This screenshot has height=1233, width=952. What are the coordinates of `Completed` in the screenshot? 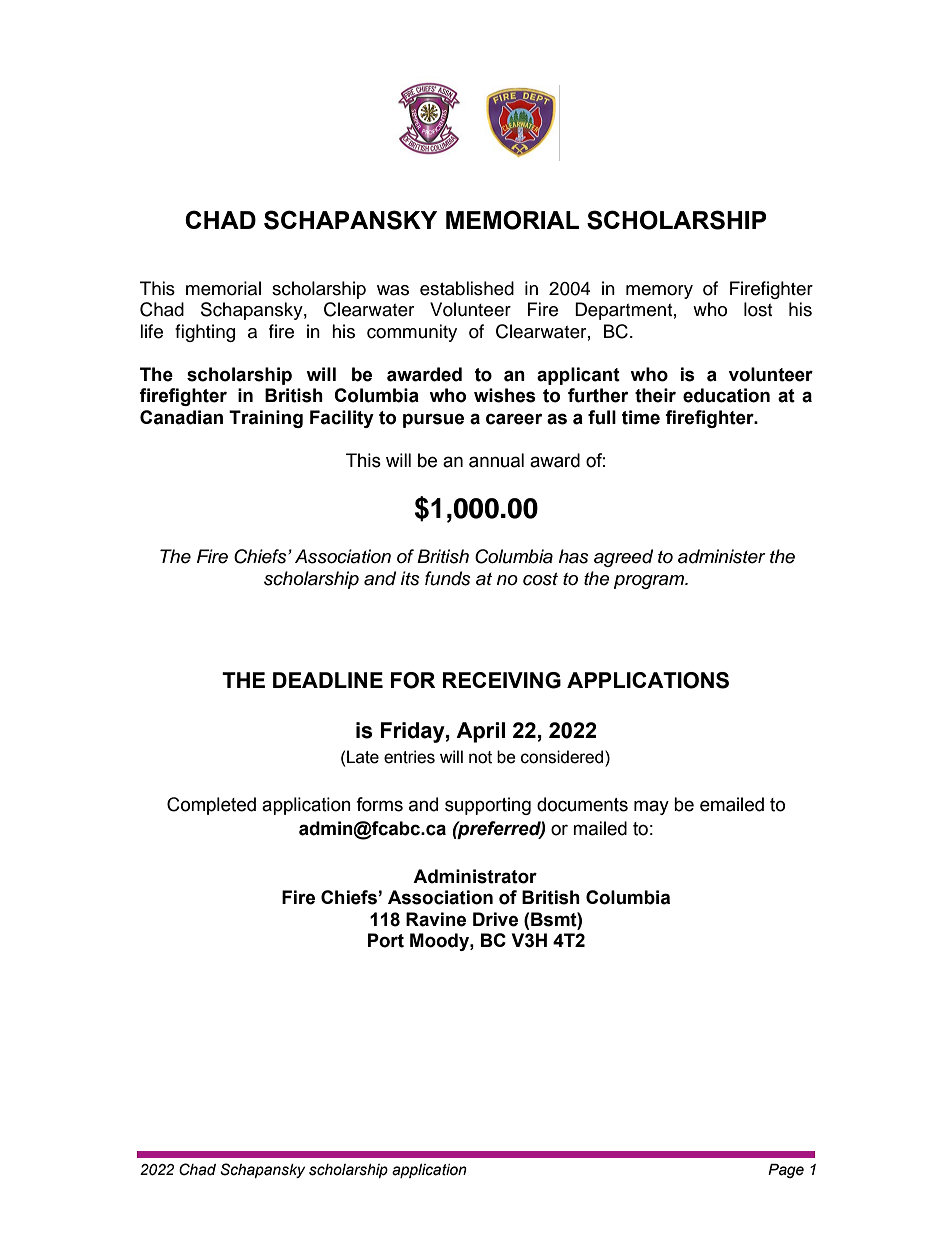 It's located at (211, 806).
